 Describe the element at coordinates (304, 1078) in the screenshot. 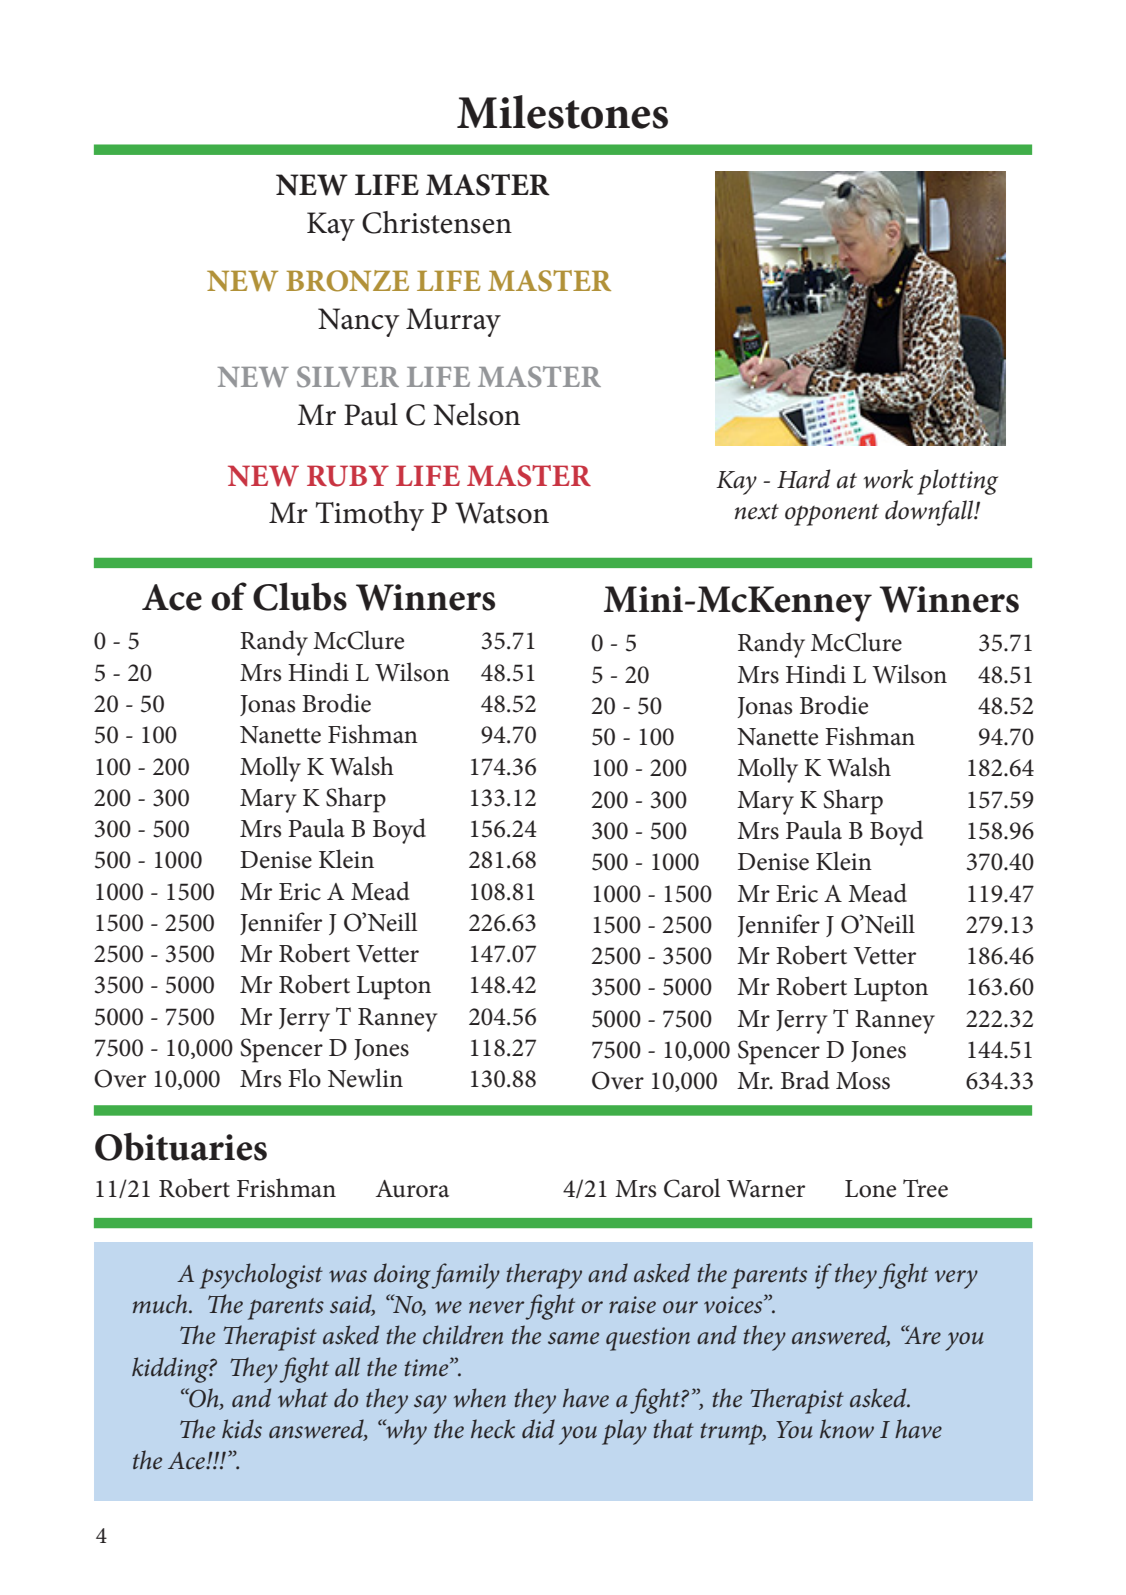

I see `Flo` at that location.
